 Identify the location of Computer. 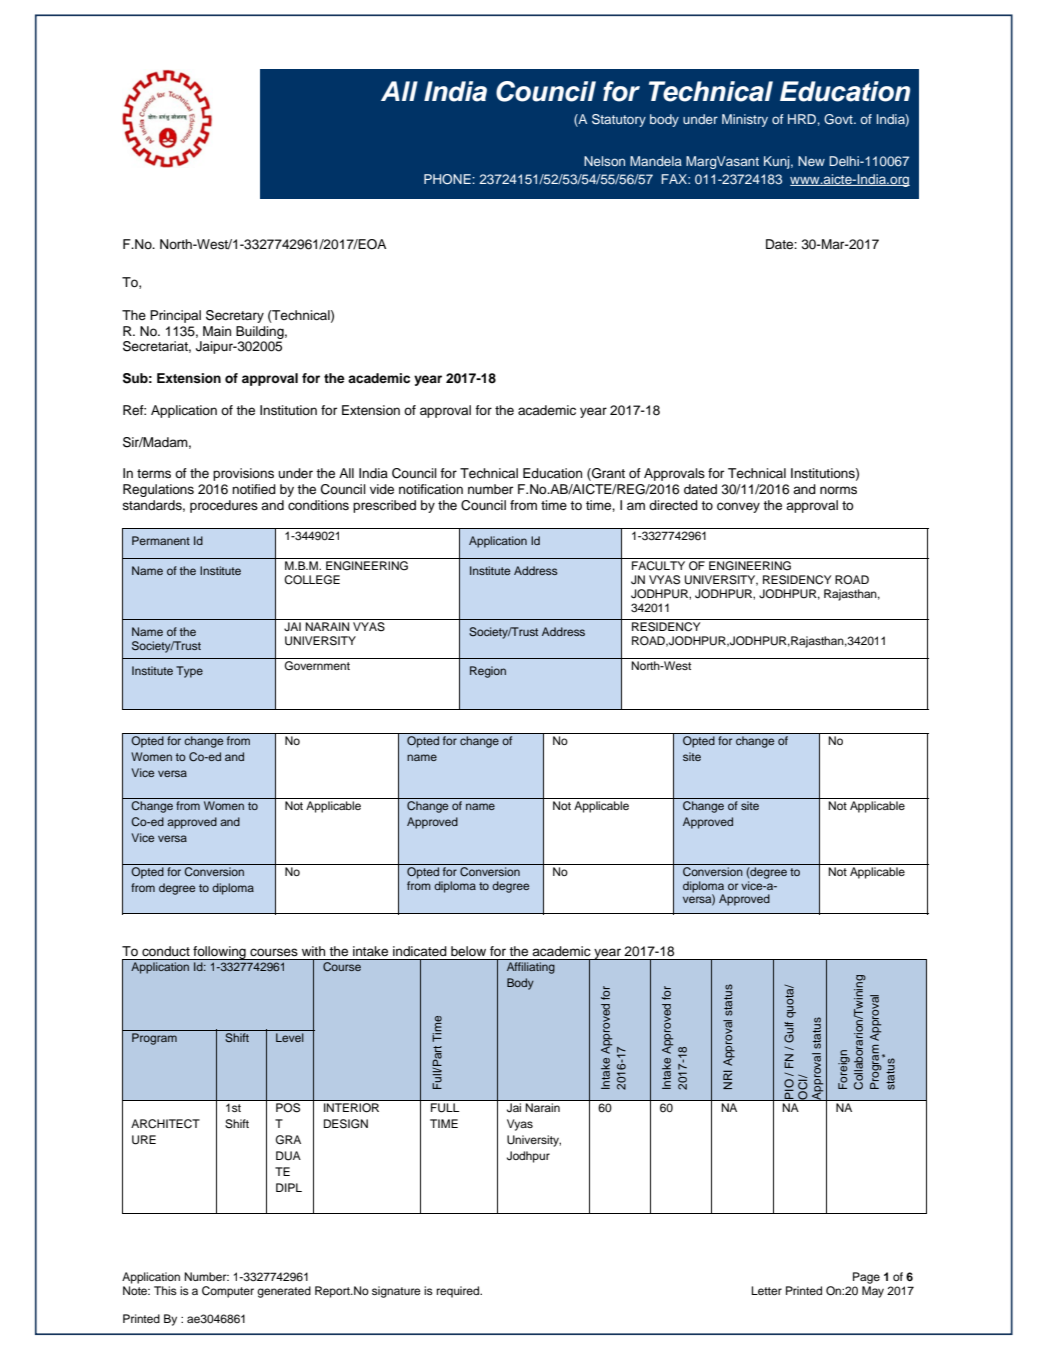
(228, 1292).
